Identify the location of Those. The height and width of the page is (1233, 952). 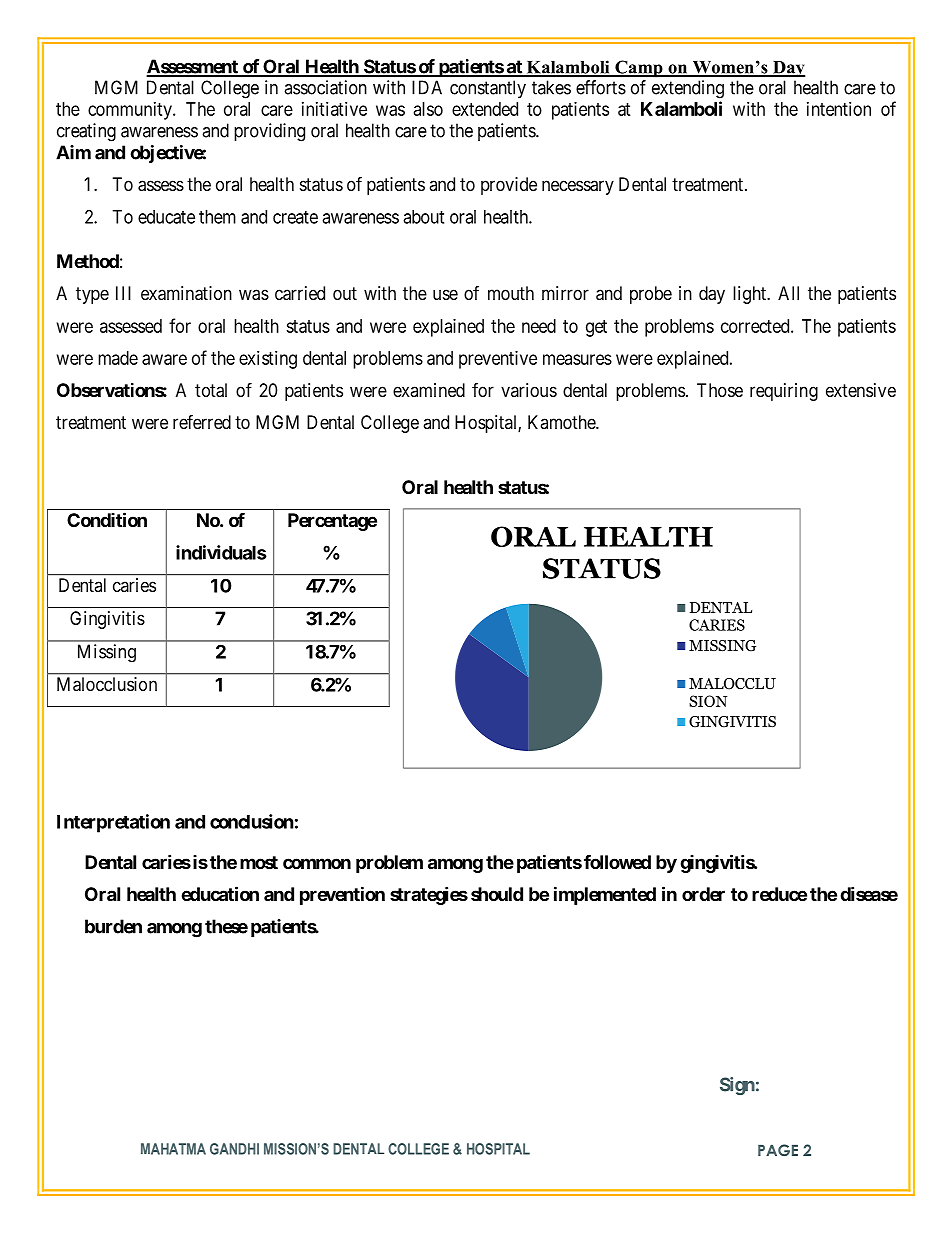
(720, 390).
